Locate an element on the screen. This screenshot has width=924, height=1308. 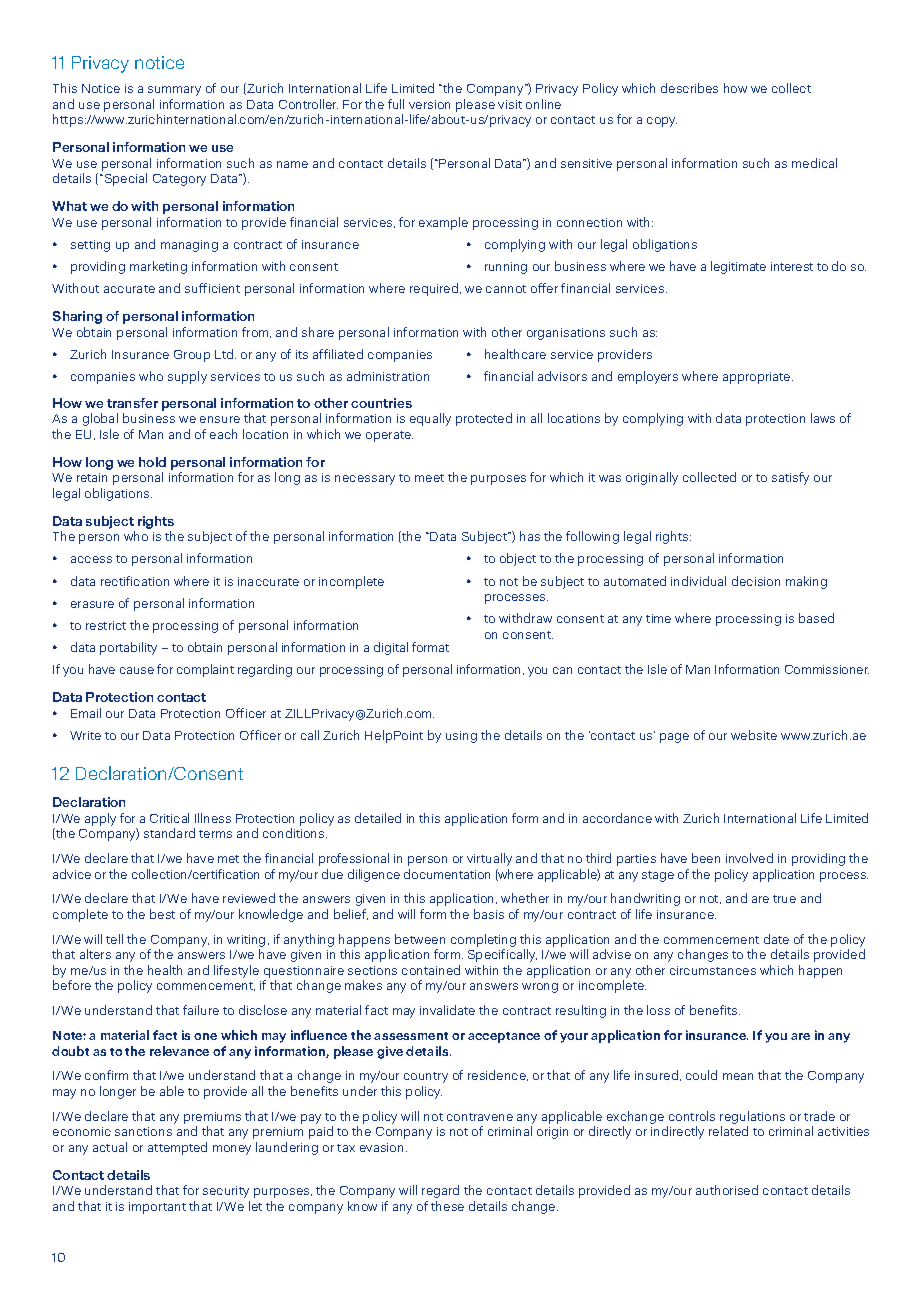
Critical is located at coordinates (169, 818).
